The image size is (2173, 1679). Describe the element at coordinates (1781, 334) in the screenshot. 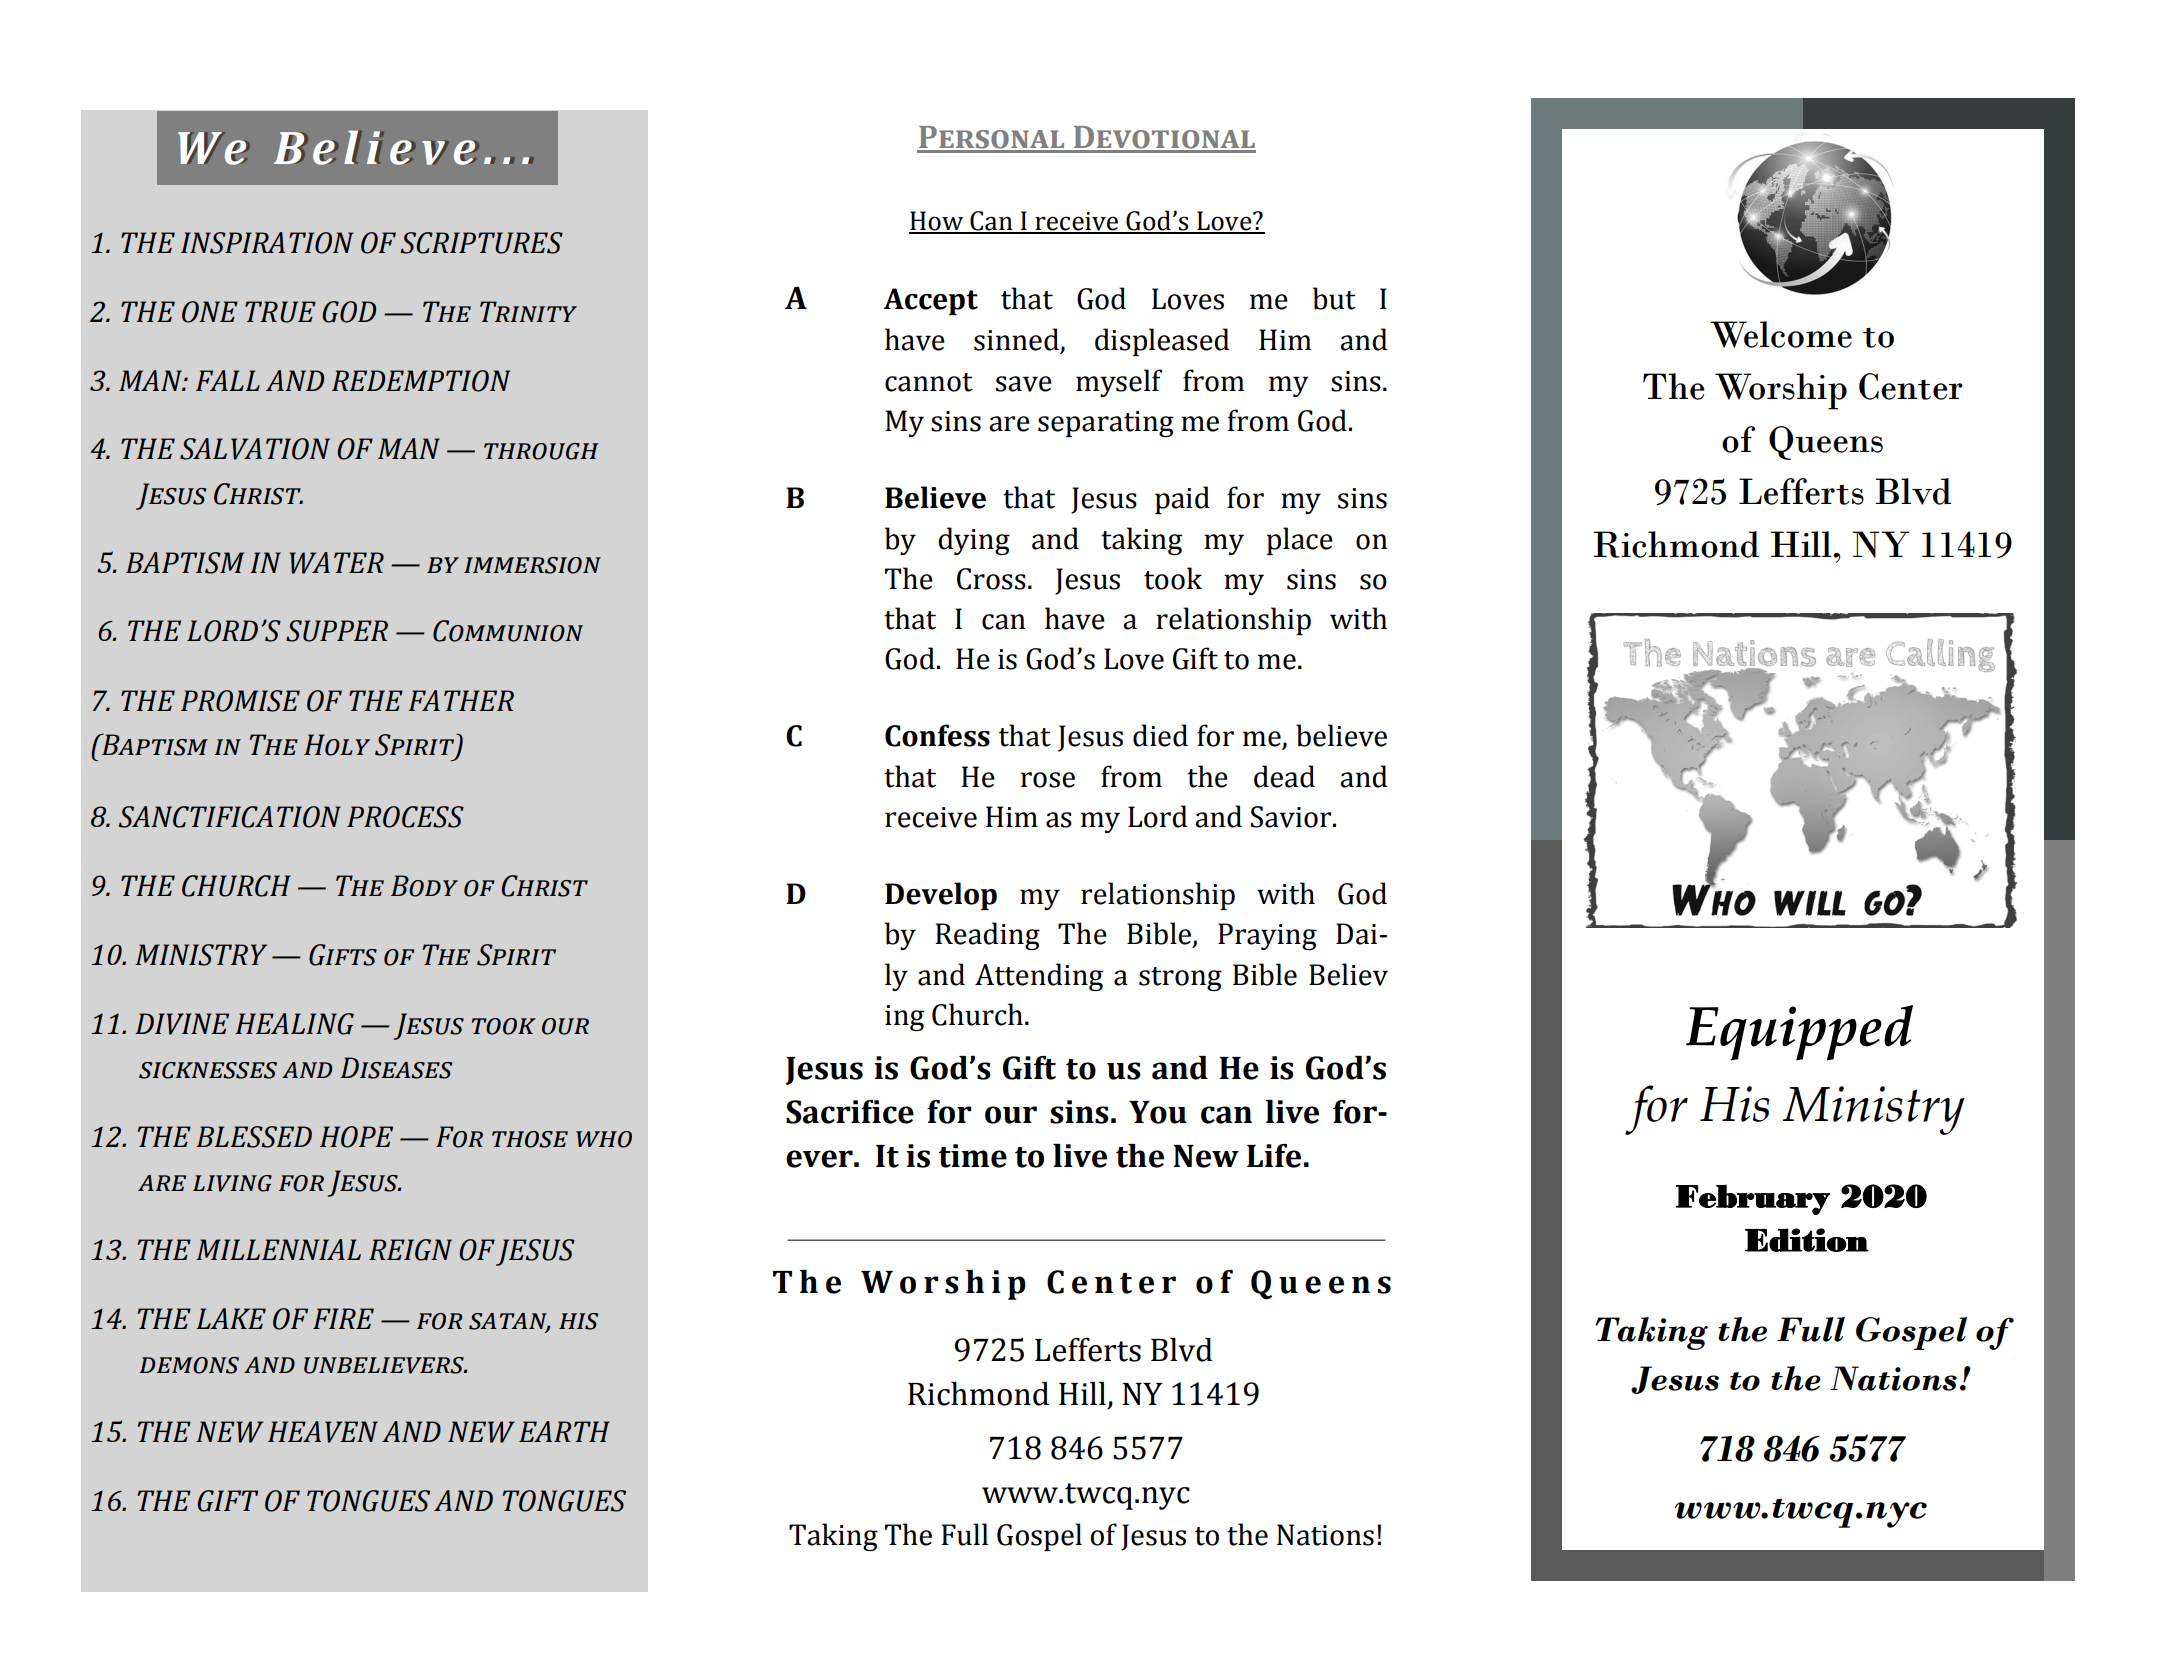

I see `Welcome` at that location.
